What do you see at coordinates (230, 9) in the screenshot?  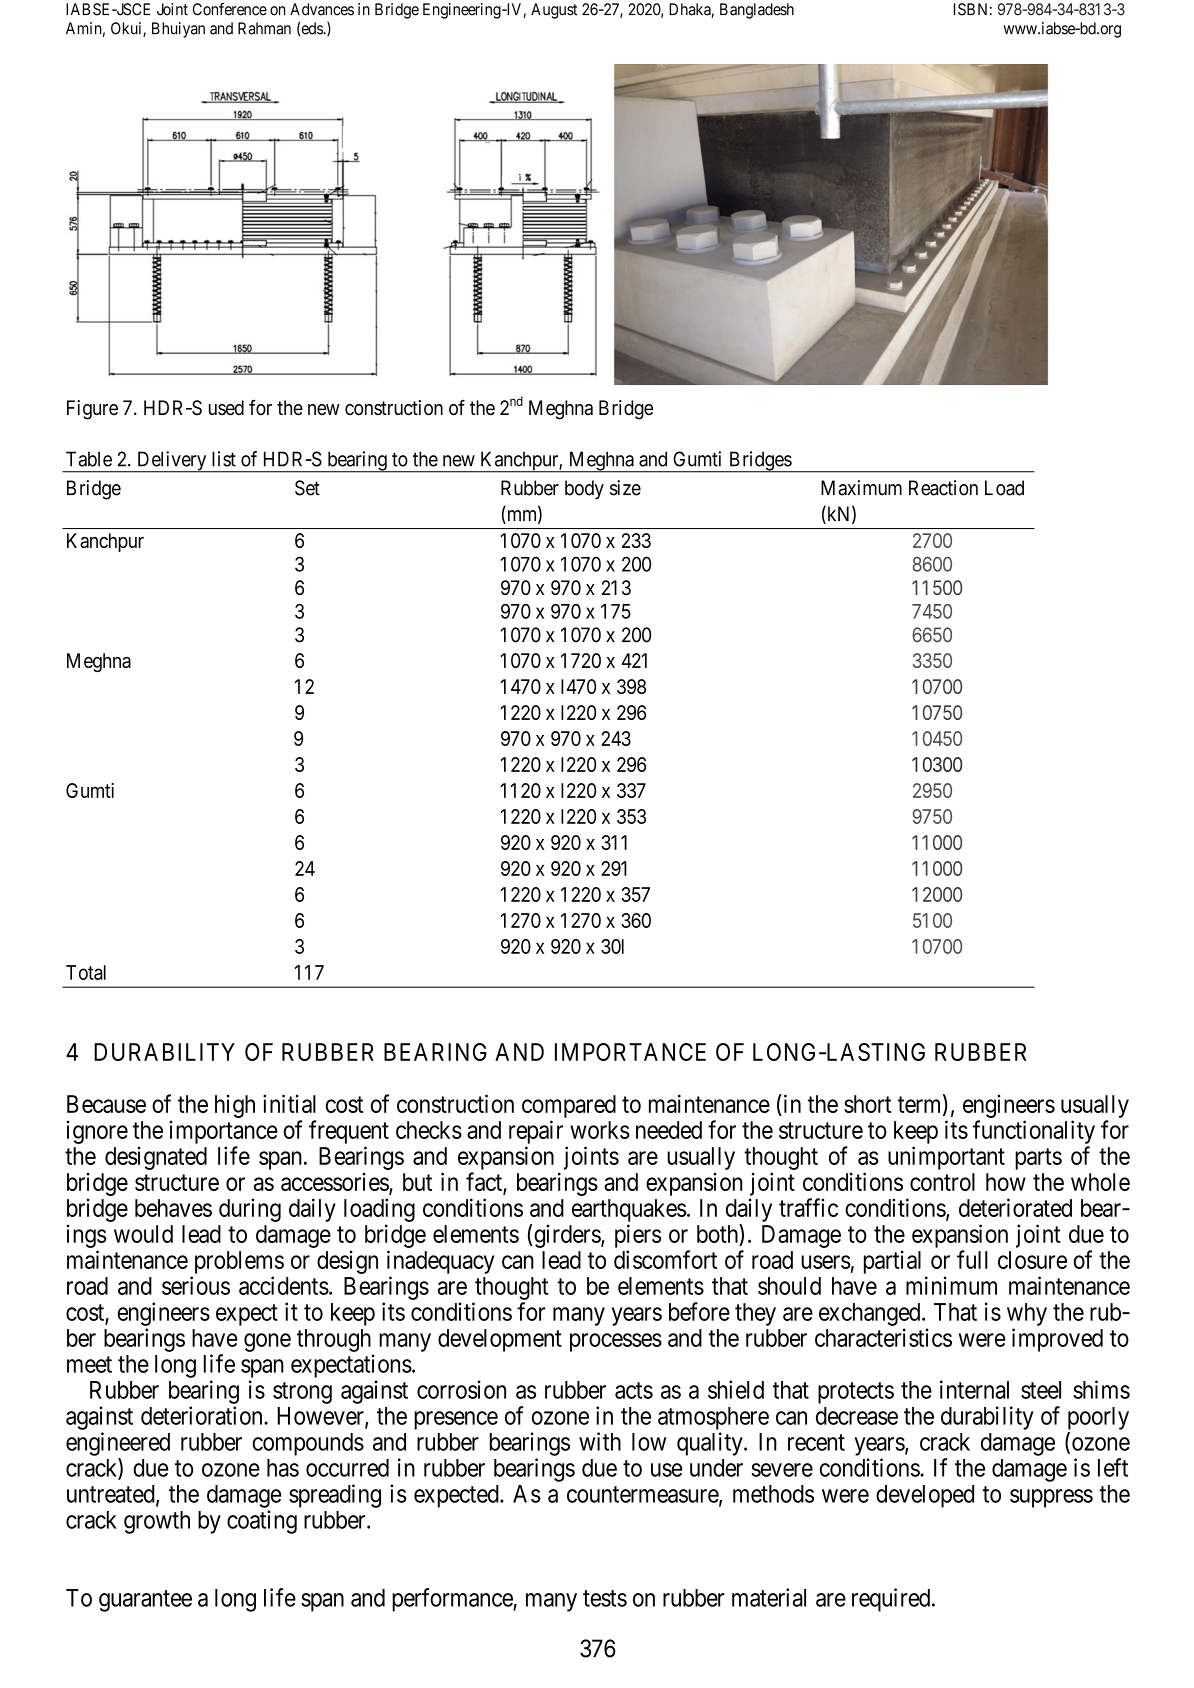 I see `Conference` at bounding box center [230, 9].
